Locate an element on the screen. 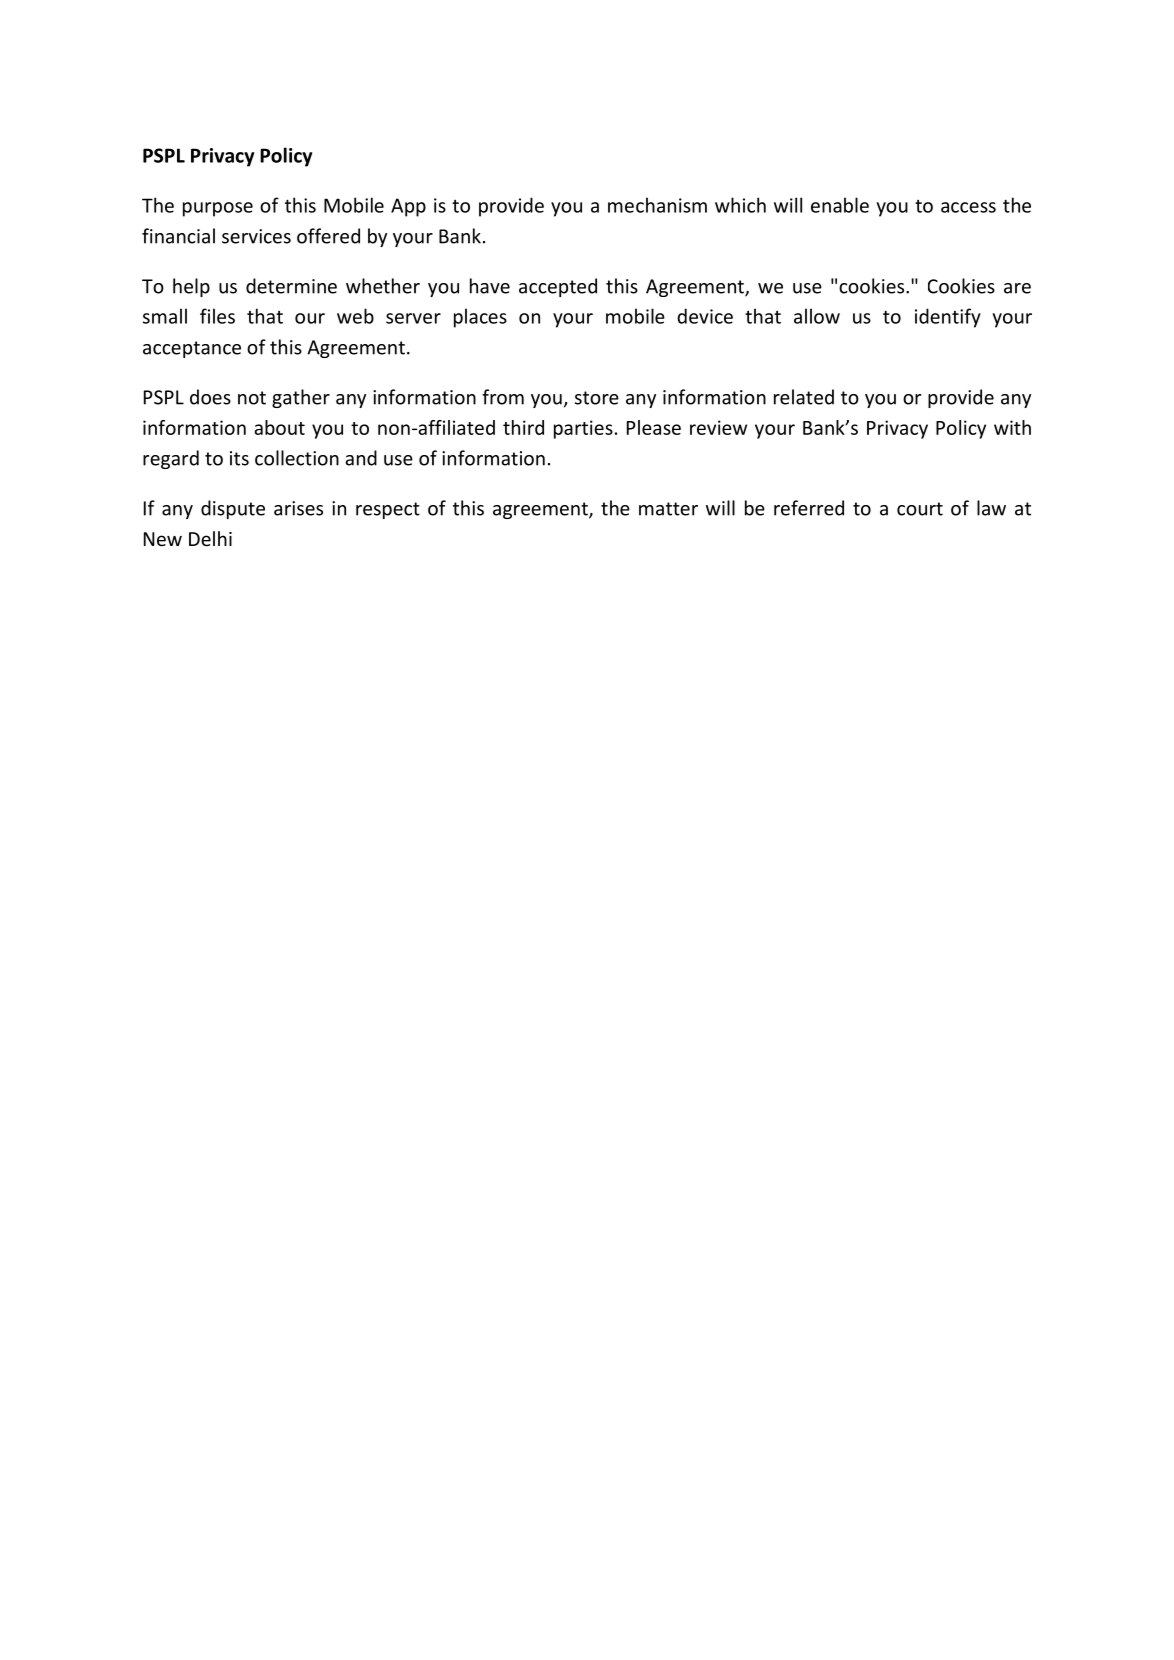 This screenshot has height=1660, width=1174. mechanism is located at coordinates (657, 205).
